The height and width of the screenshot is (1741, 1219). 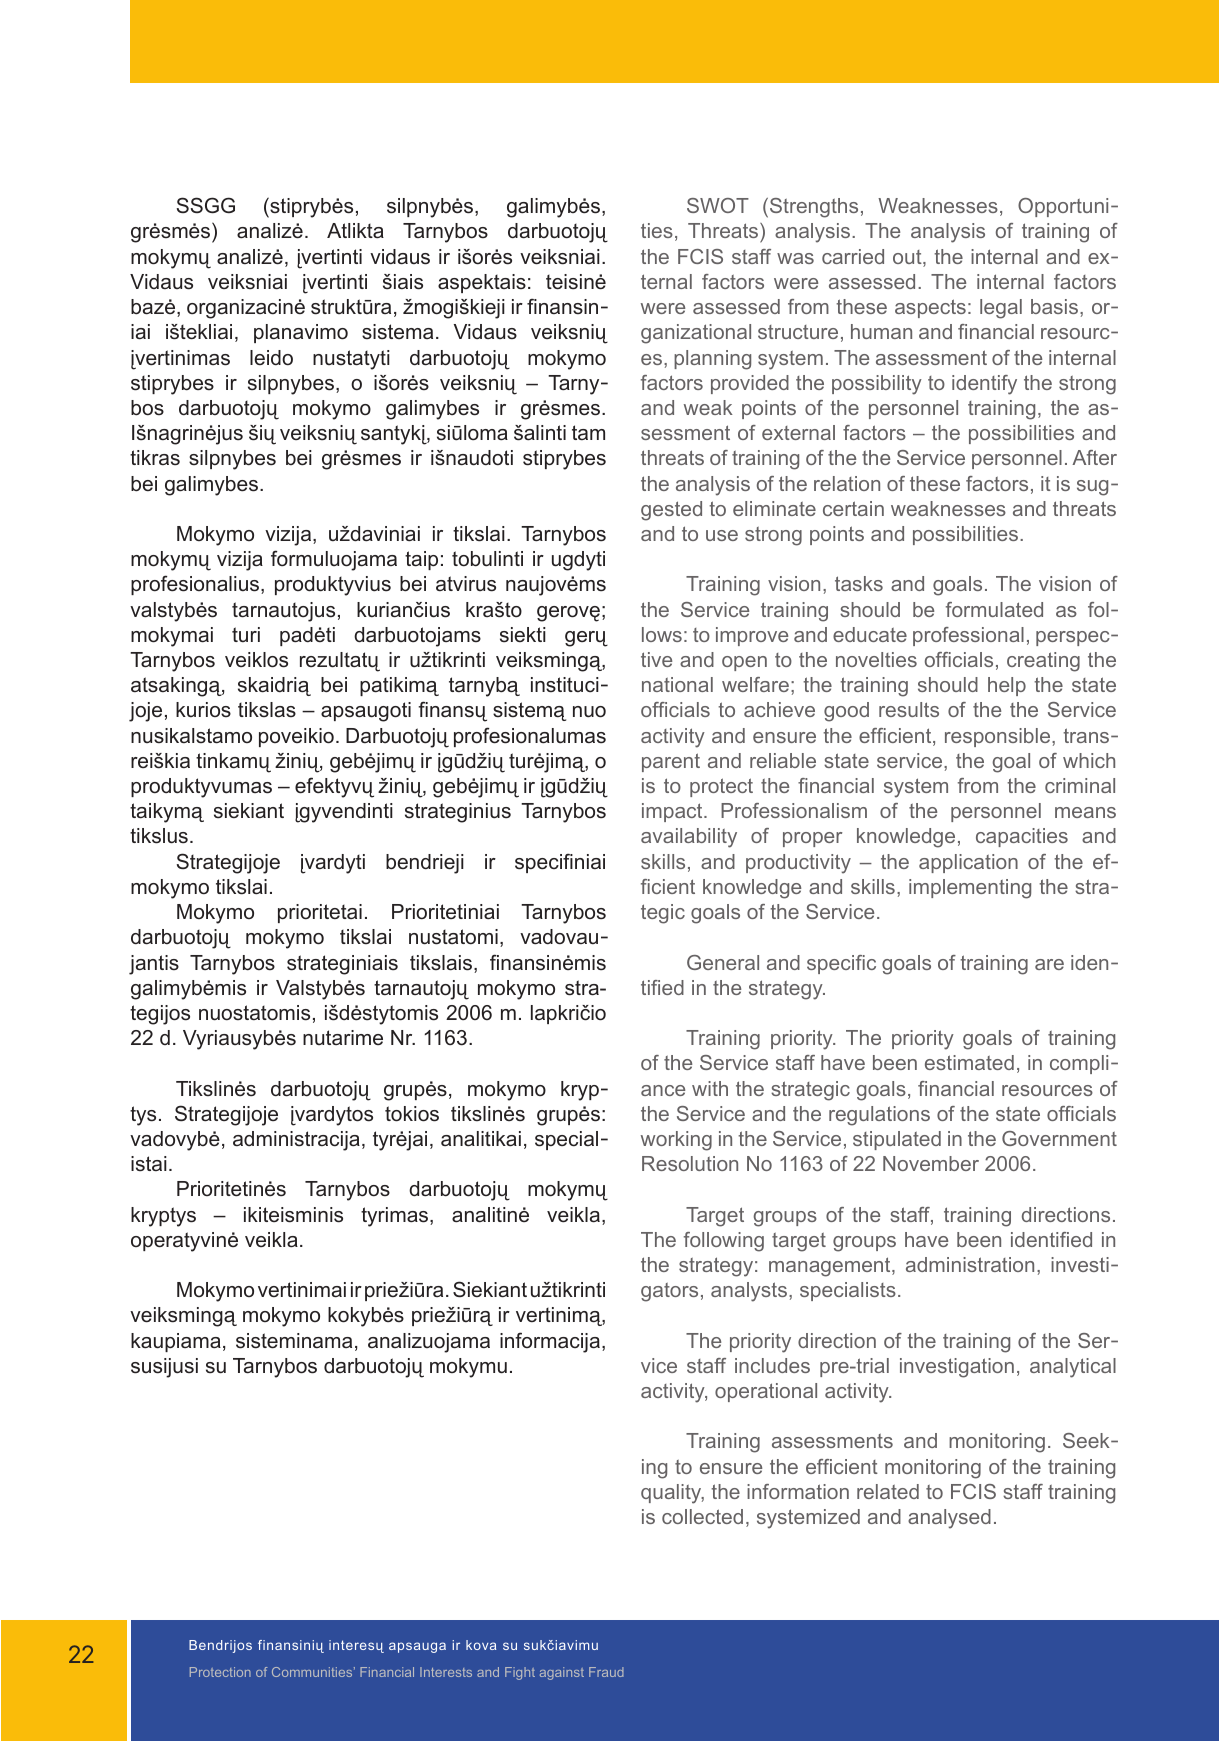 What do you see at coordinates (718, 205) in the screenshot?
I see `SWOT` at bounding box center [718, 205].
